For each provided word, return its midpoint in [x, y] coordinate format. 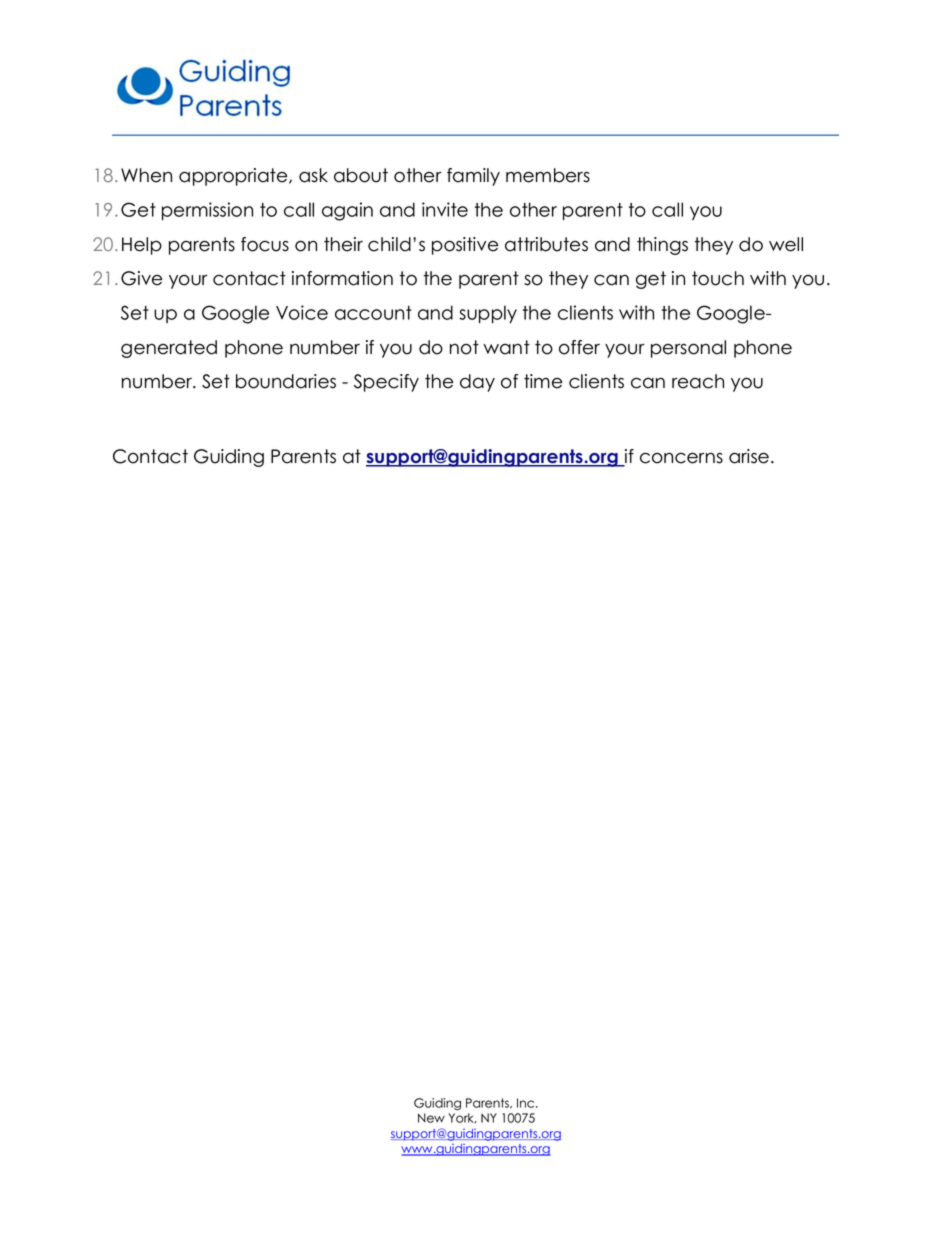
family [473, 177]
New [431, 1118]
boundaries [286, 381]
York [462, 1118]
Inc [527, 1103]
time [543, 381]
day [477, 383]
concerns [681, 458]
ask [313, 175]
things [662, 246]
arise [749, 456]
